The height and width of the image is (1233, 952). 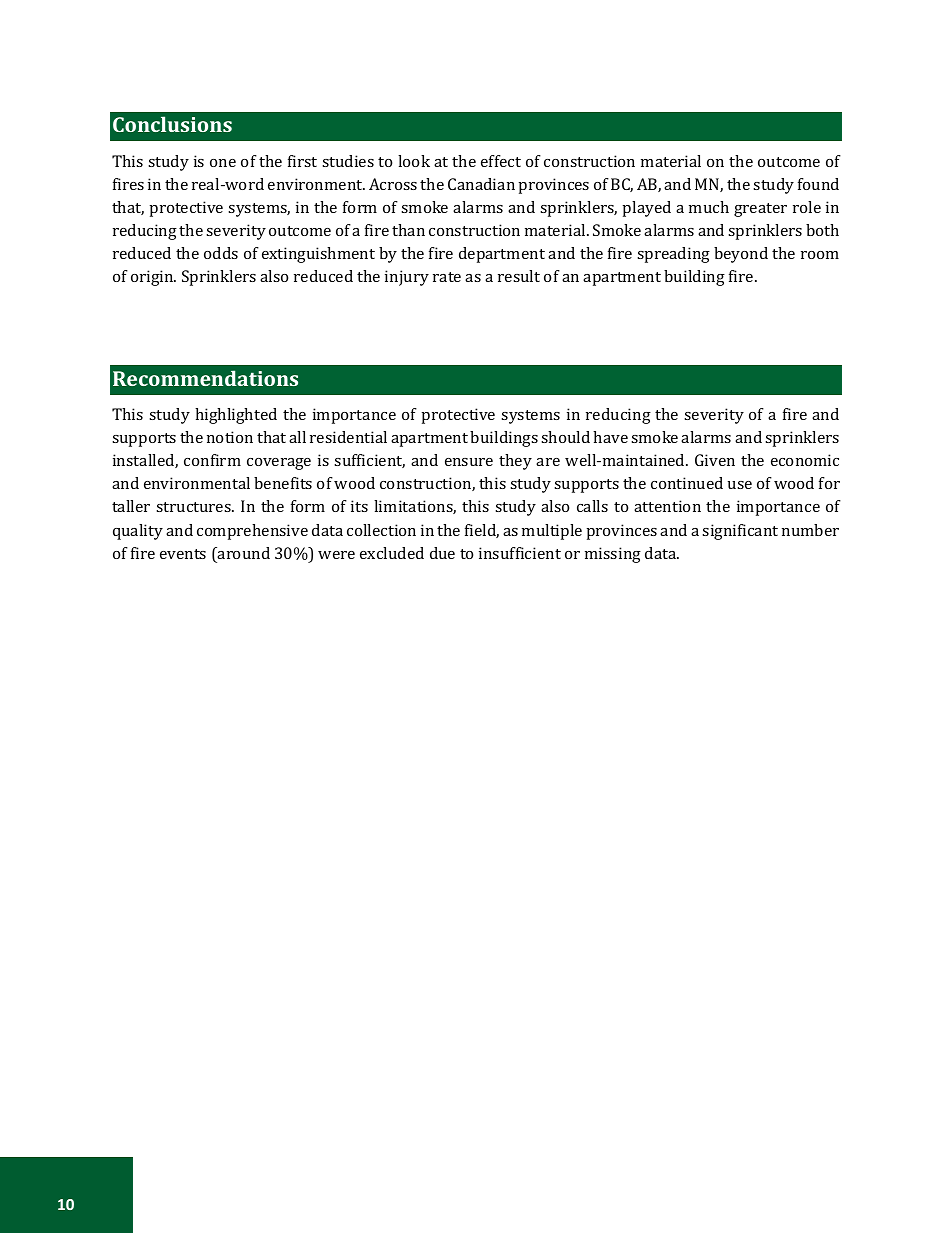 I want to click on should, so click(x=565, y=437).
